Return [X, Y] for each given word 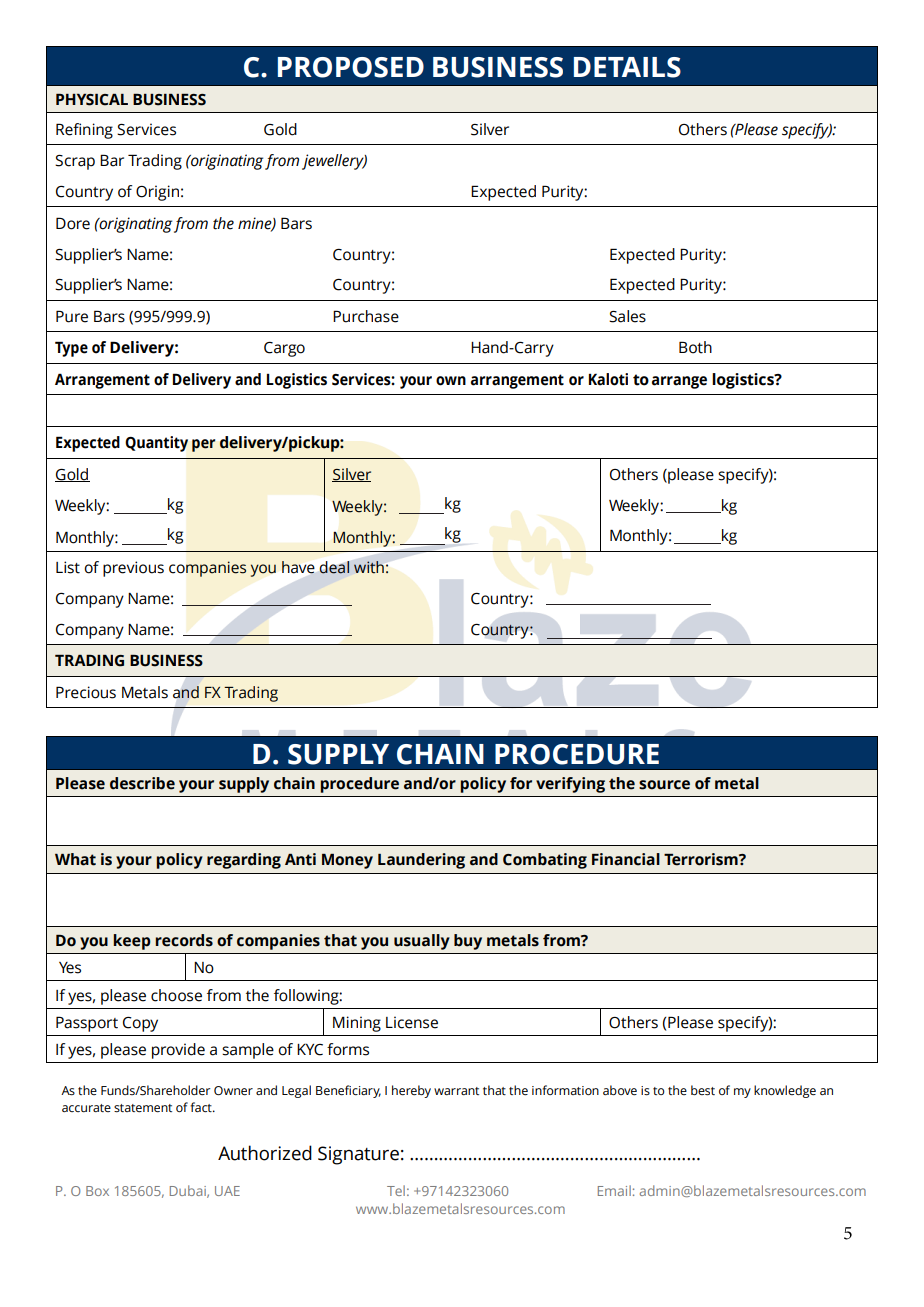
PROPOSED [351, 67]
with [369, 567]
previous [133, 569]
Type [71, 349]
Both [695, 347]
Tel [396, 1190]
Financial [626, 859]
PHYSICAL [92, 100]
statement [143, 1108]
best [703, 1090]
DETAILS [627, 67]
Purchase [366, 316]
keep [132, 942]
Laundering [421, 861]
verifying [570, 785]
